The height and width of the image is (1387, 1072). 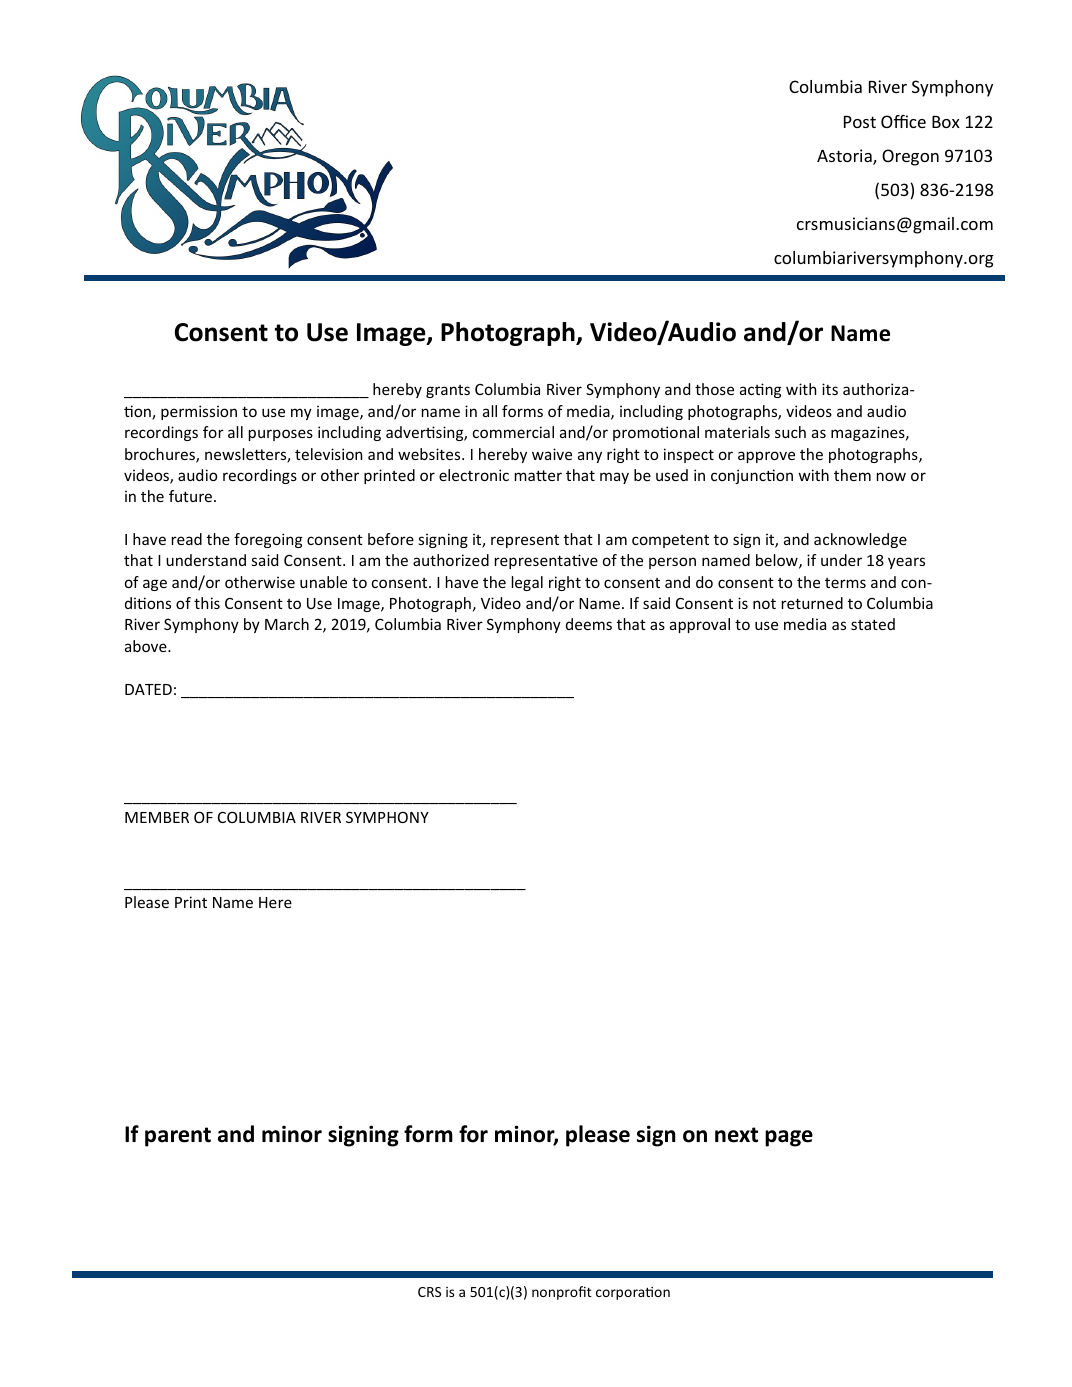 I want to click on grants, so click(x=448, y=391).
